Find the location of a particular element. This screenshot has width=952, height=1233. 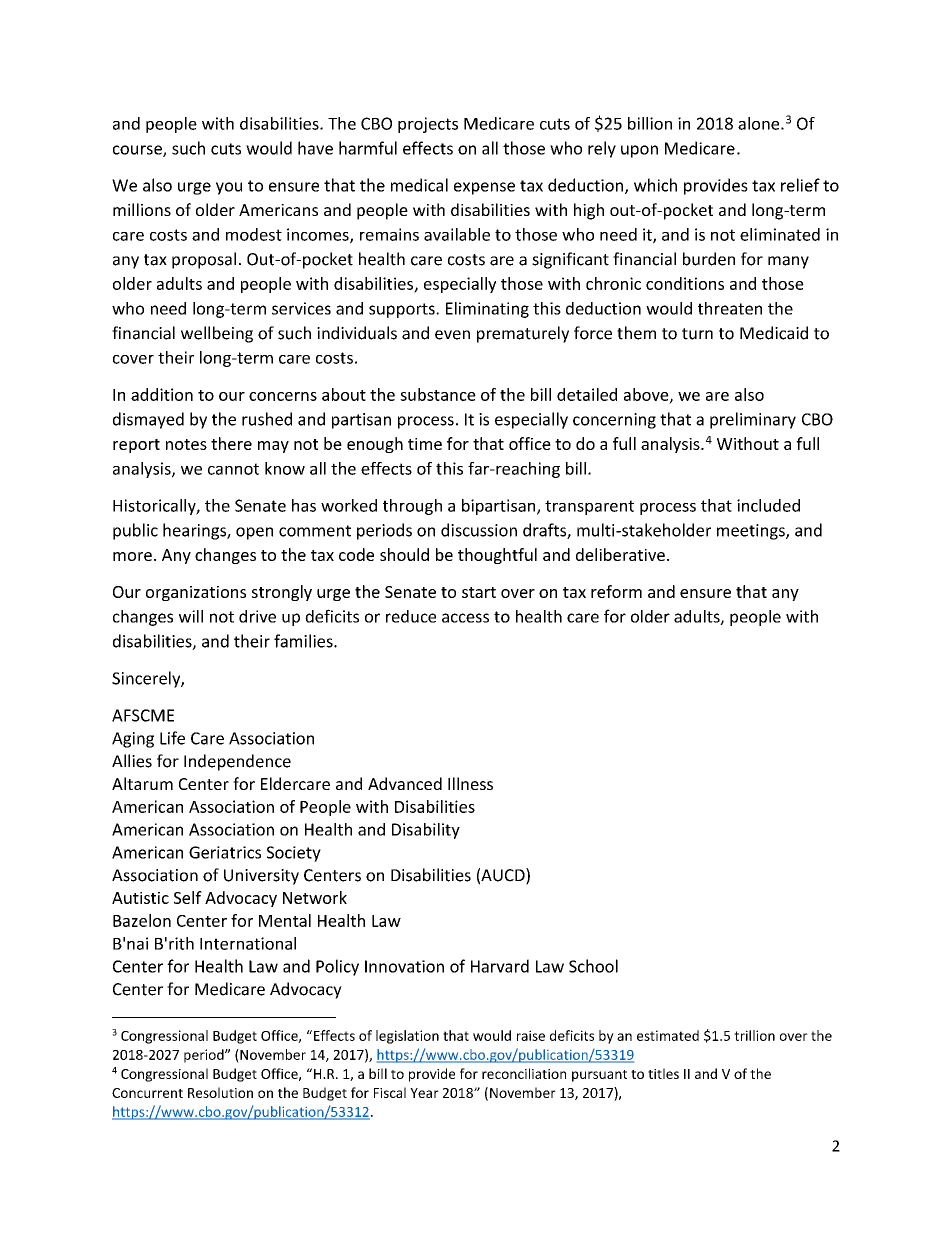

expense is located at coordinates (484, 188).
